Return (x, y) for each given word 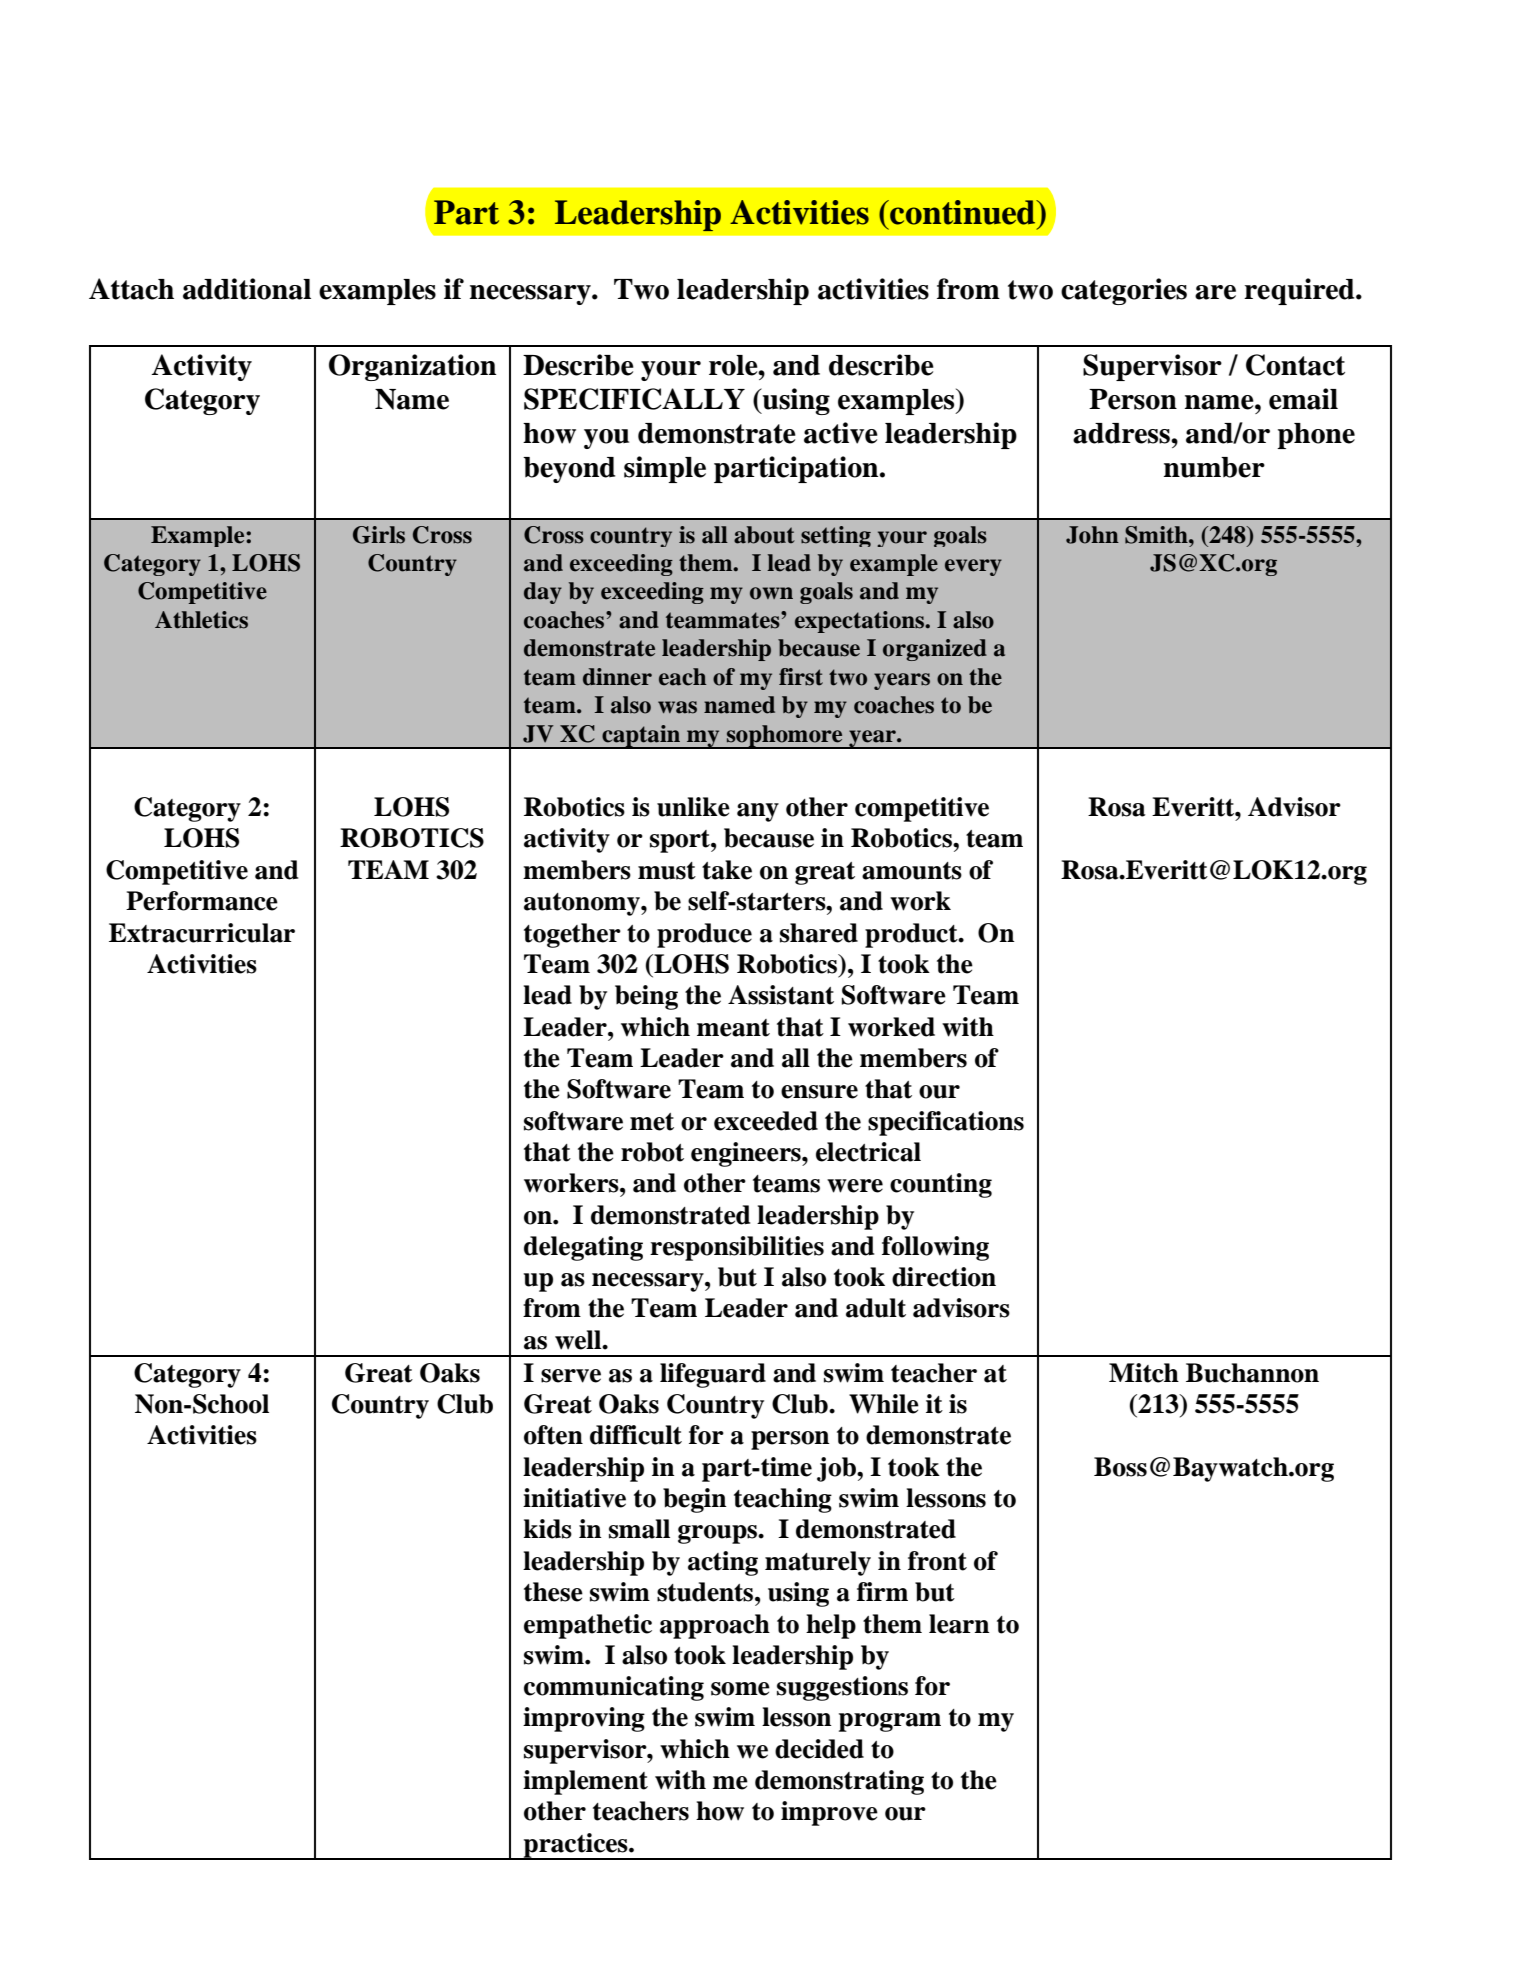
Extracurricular (202, 933)
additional (247, 289)
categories (1124, 291)
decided (819, 1749)
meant (733, 1028)
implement (585, 1782)
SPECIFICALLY (634, 399)
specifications (946, 1123)
